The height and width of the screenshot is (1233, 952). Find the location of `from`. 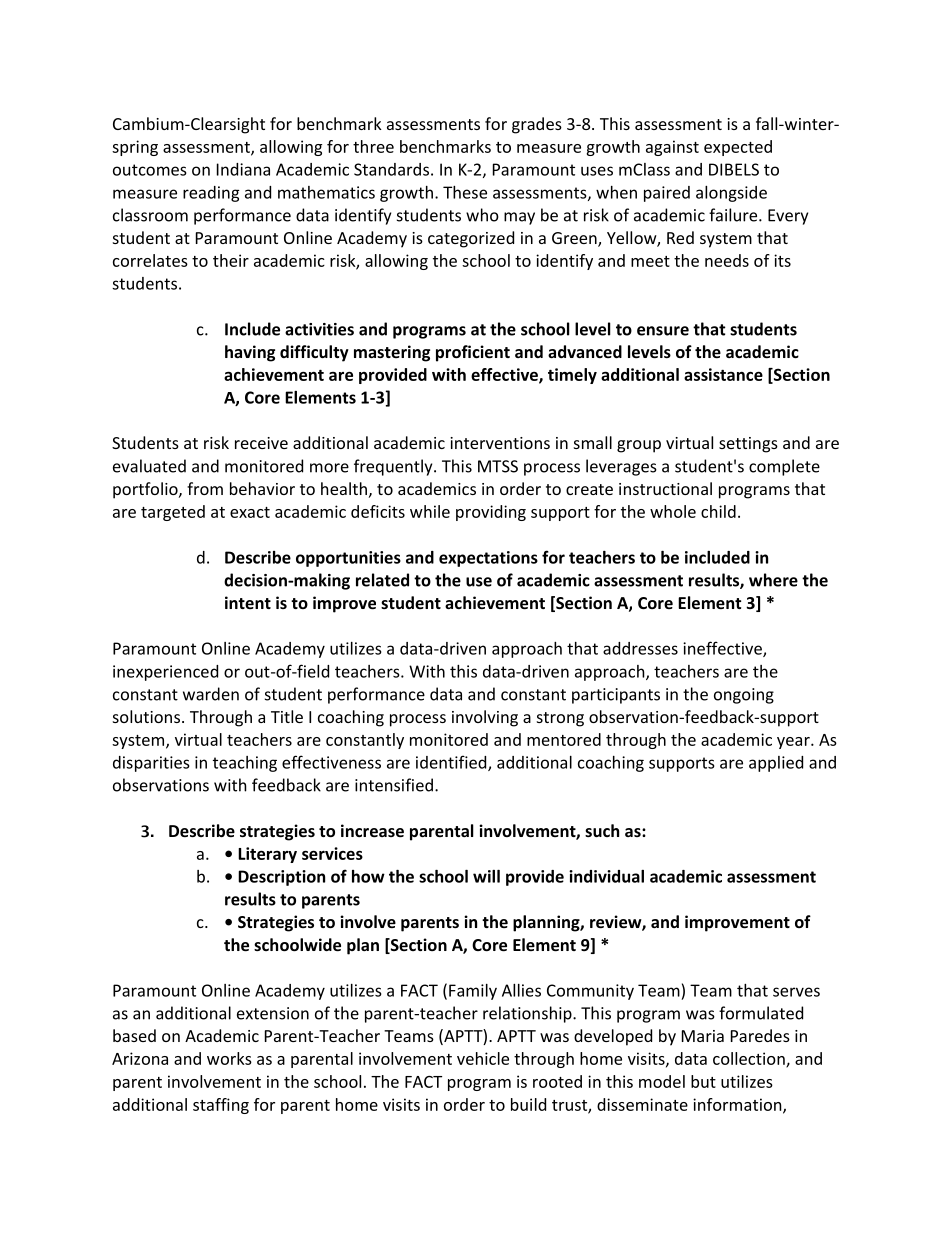

from is located at coordinates (205, 488).
